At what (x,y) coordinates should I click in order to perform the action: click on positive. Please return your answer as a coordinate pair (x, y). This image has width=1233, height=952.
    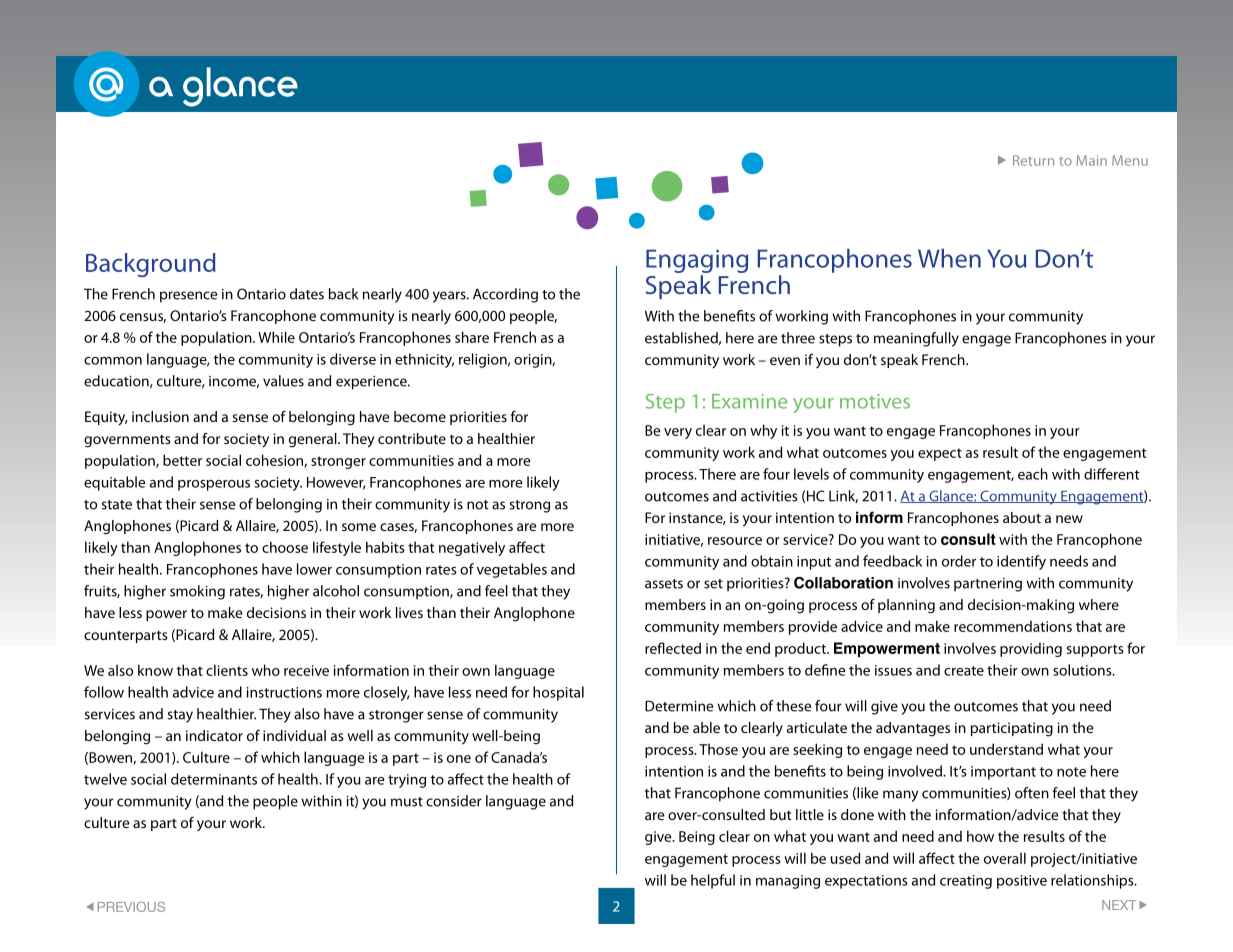
    Looking at the image, I should click on (1022, 882).
